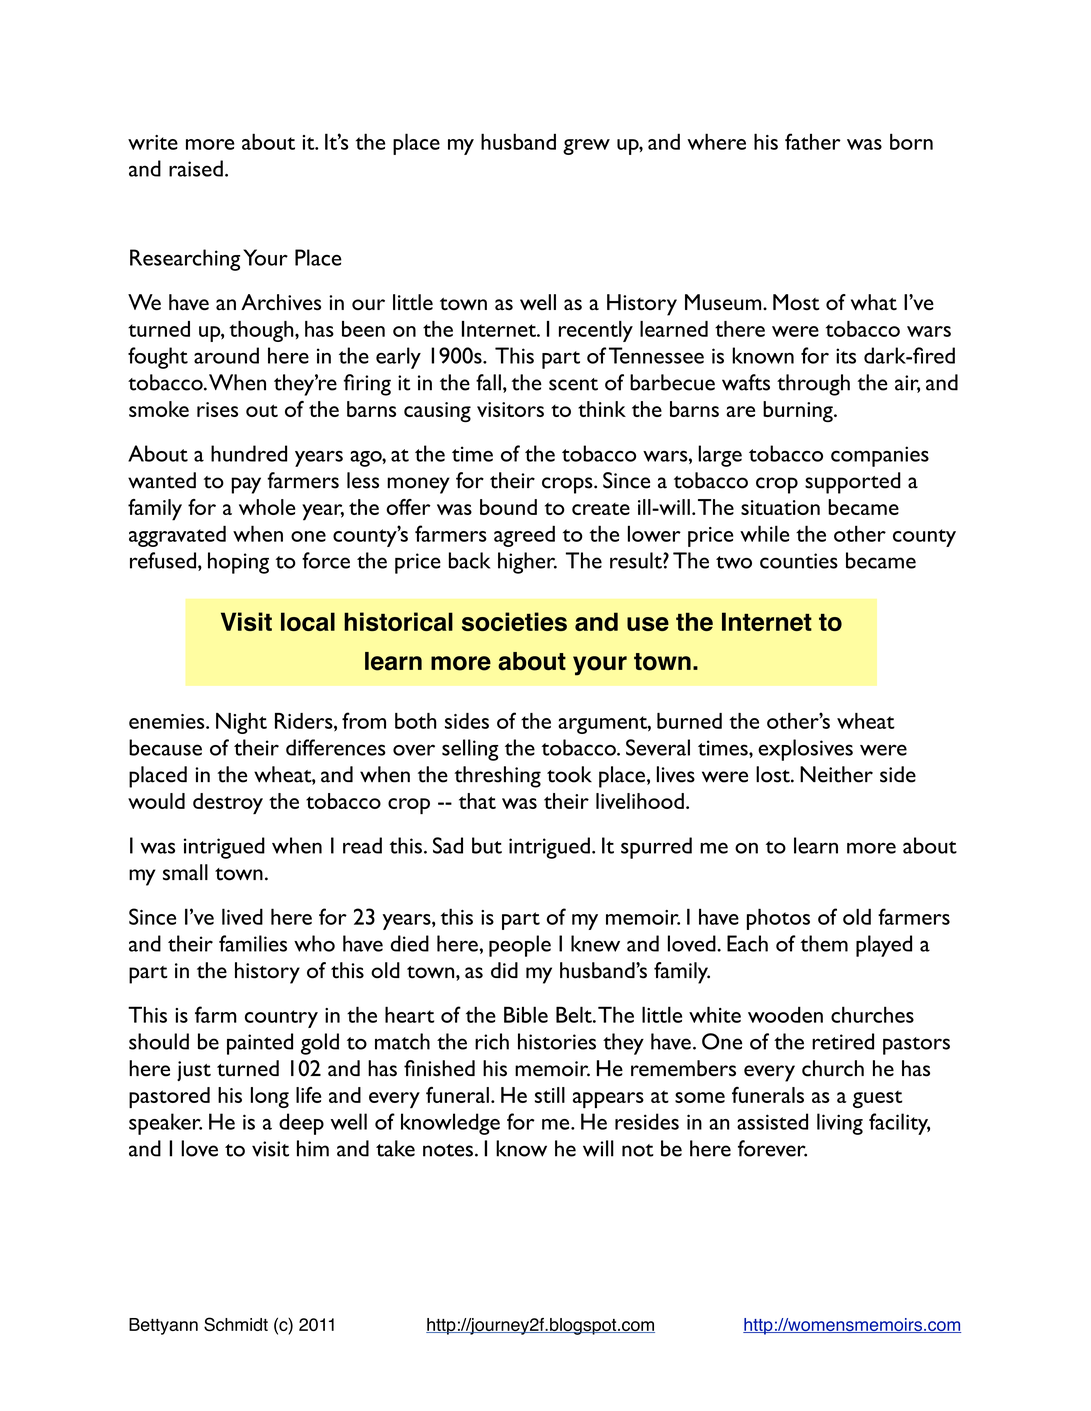 The width and height of the image is (1091, 1411). Describe the element at coordinates (448, 1150) in the image. I see `notes` at that location.
